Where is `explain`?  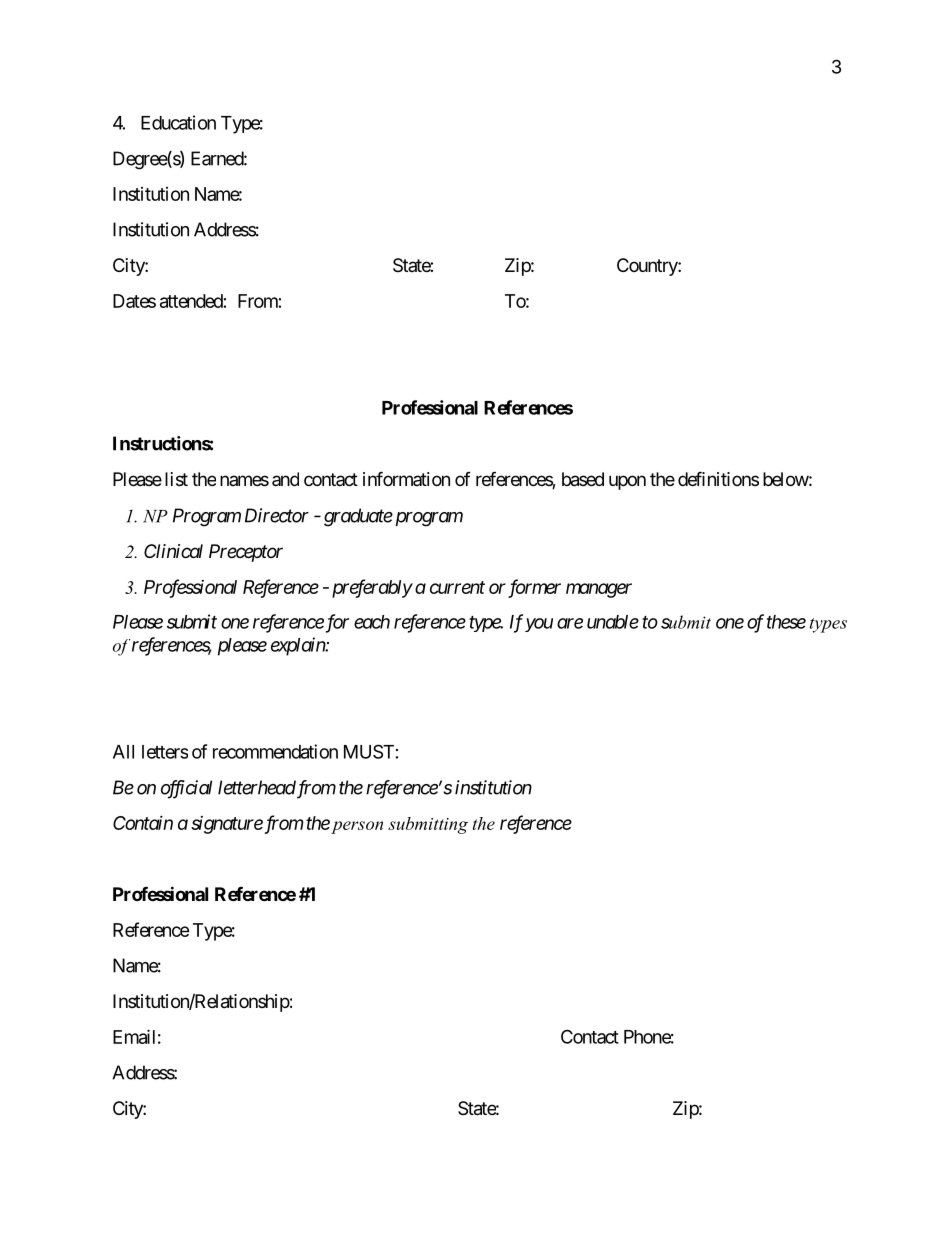
explain is located at coordinates (299, 646).
